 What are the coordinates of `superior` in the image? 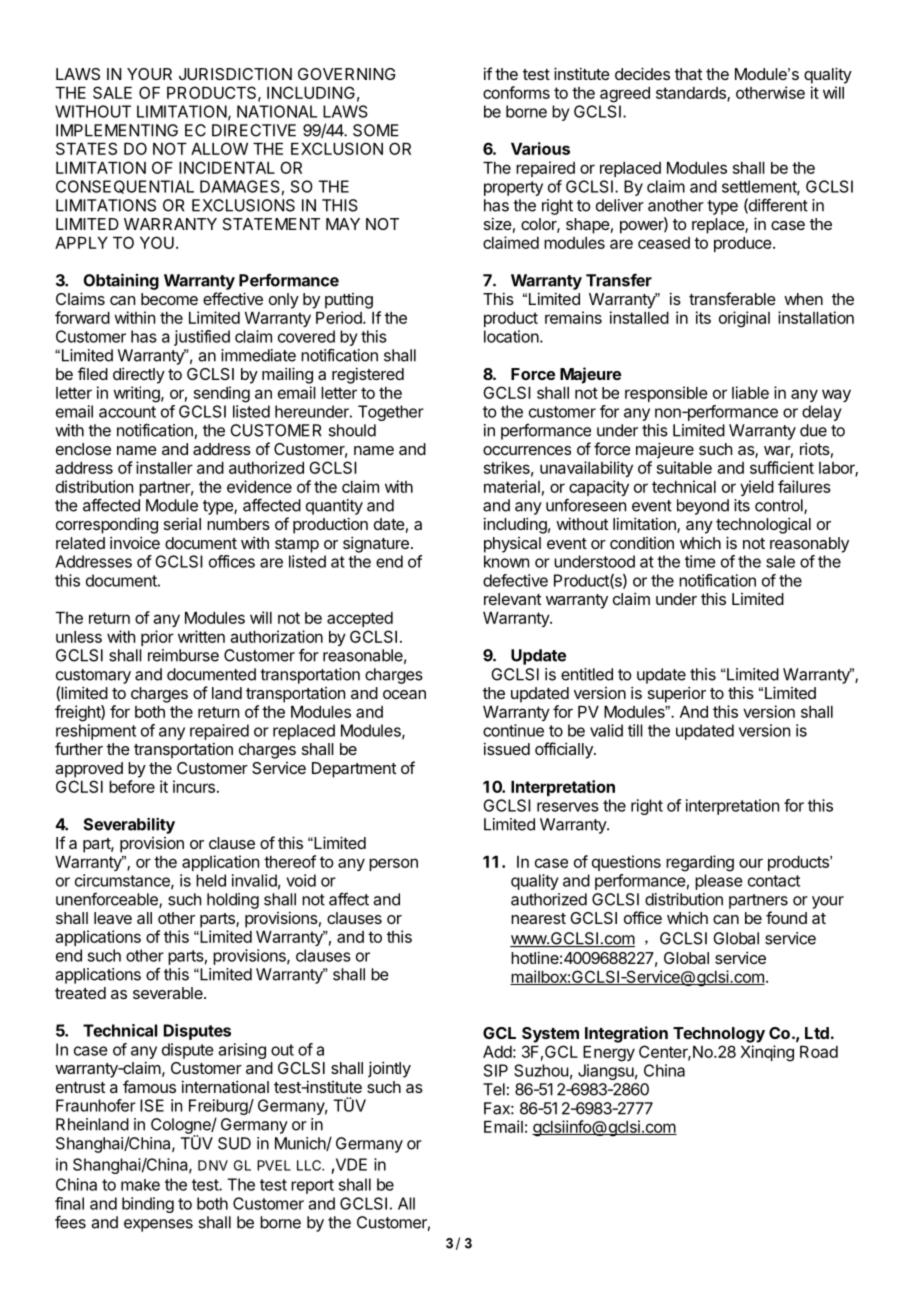 It's located at (677, 694).
